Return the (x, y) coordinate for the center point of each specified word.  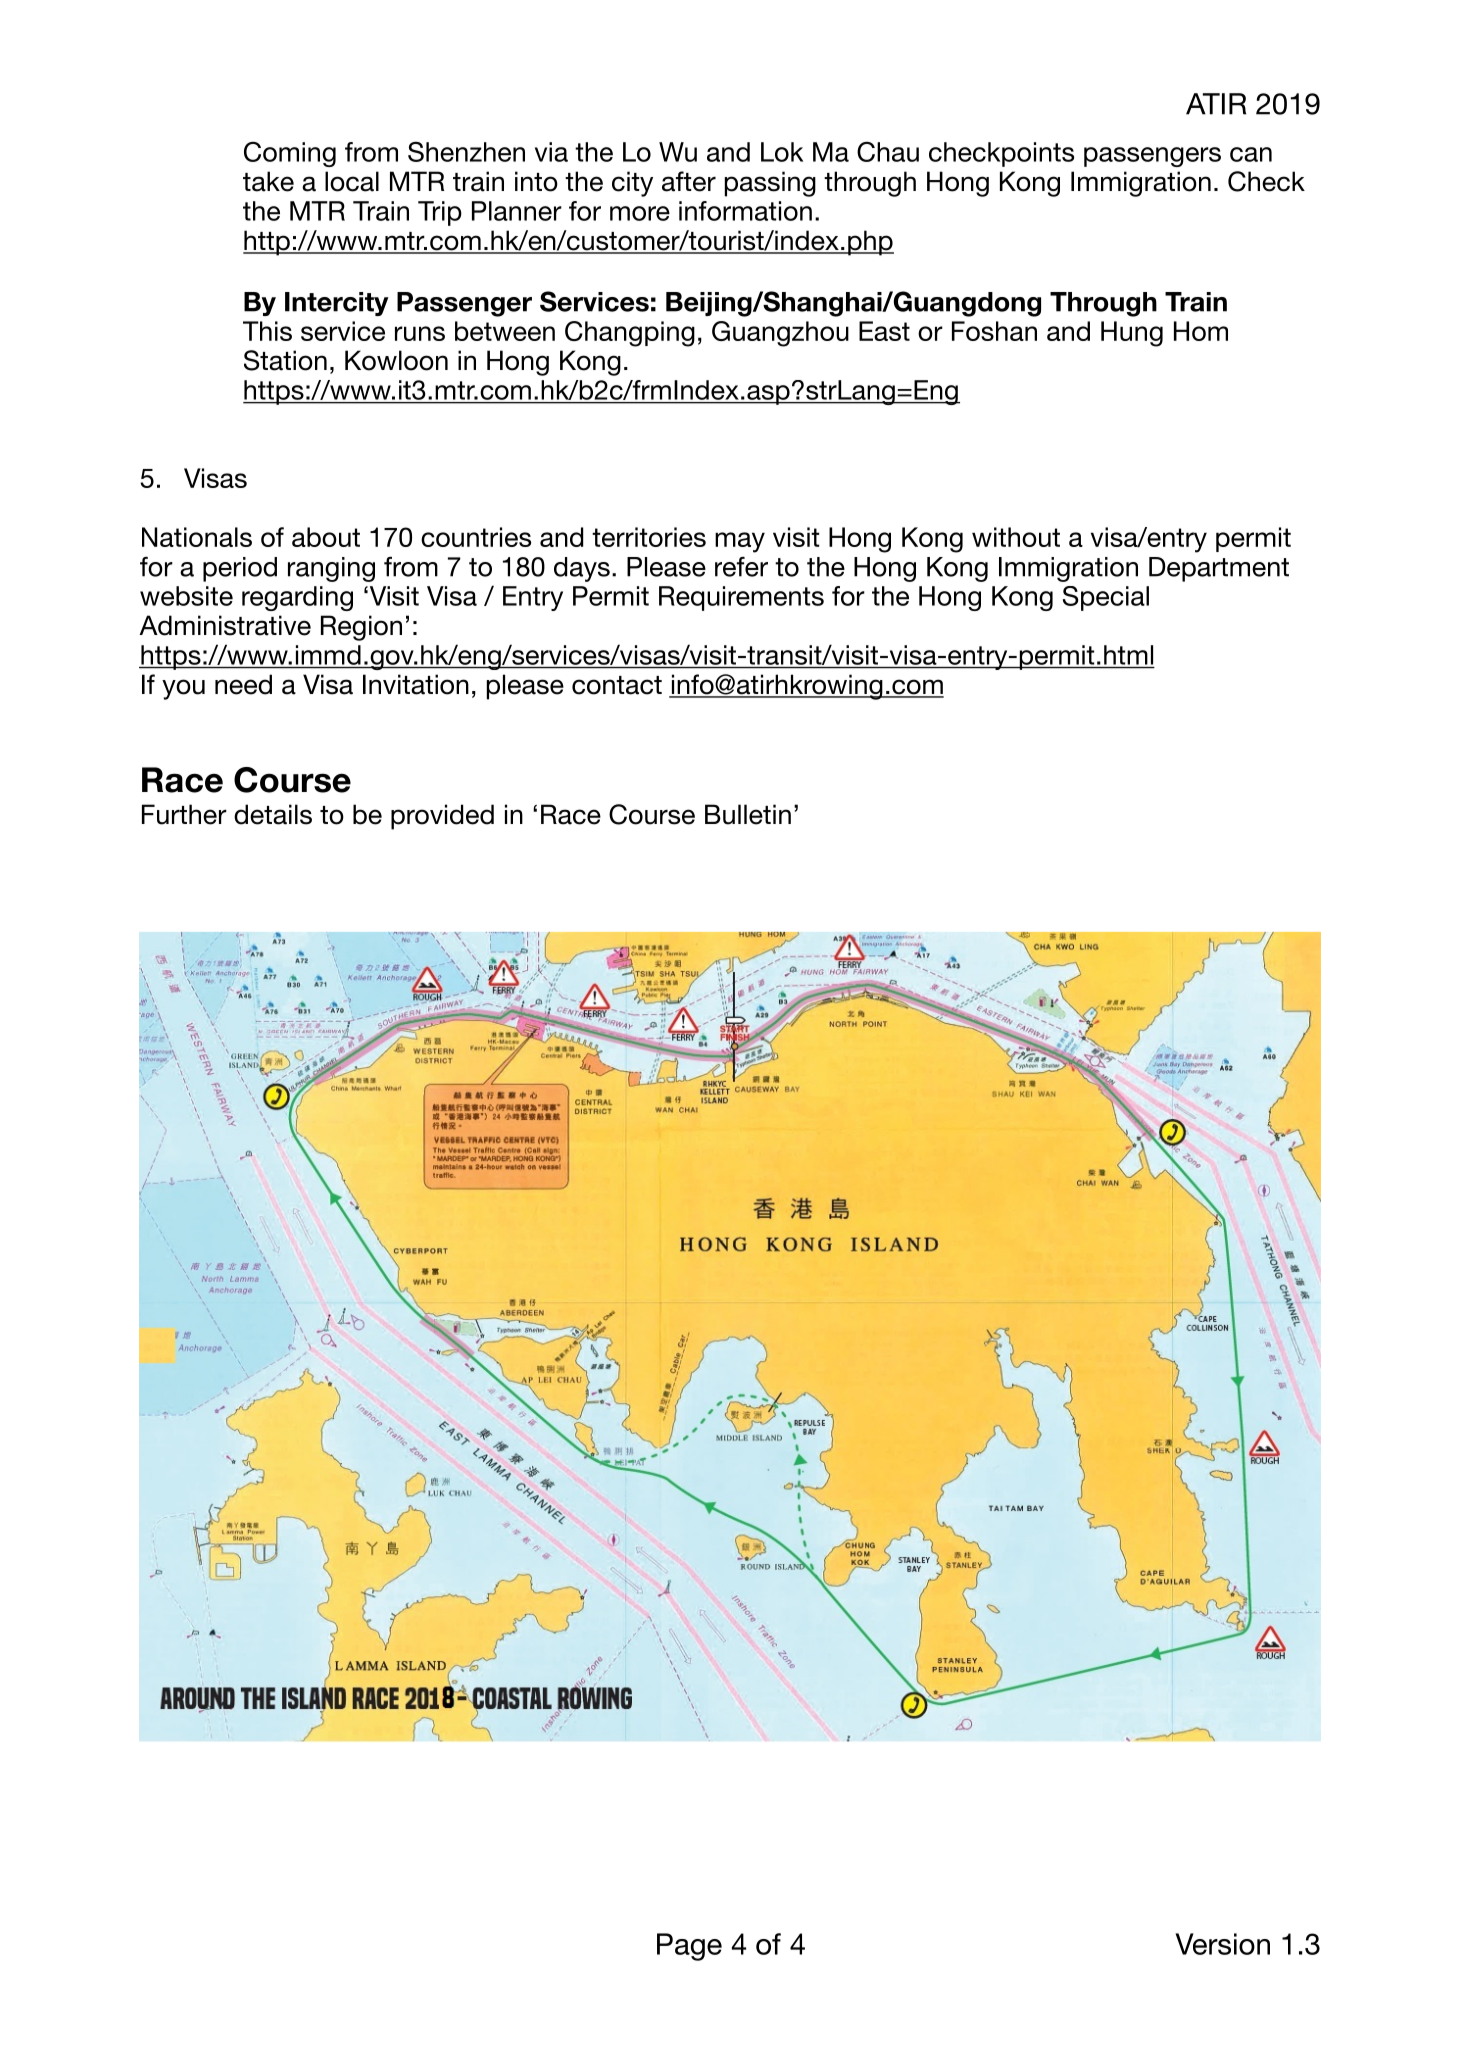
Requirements (741, 598)
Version (1222, 1944)
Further (184, 814)
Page (689, 1947)
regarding (297, 598)
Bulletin (748, 814)
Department (1219, 569)
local (352, 181)
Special (1106, 598)
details (273, 814)
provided (442, 817)
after (689, 181)
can (1251, 154)
